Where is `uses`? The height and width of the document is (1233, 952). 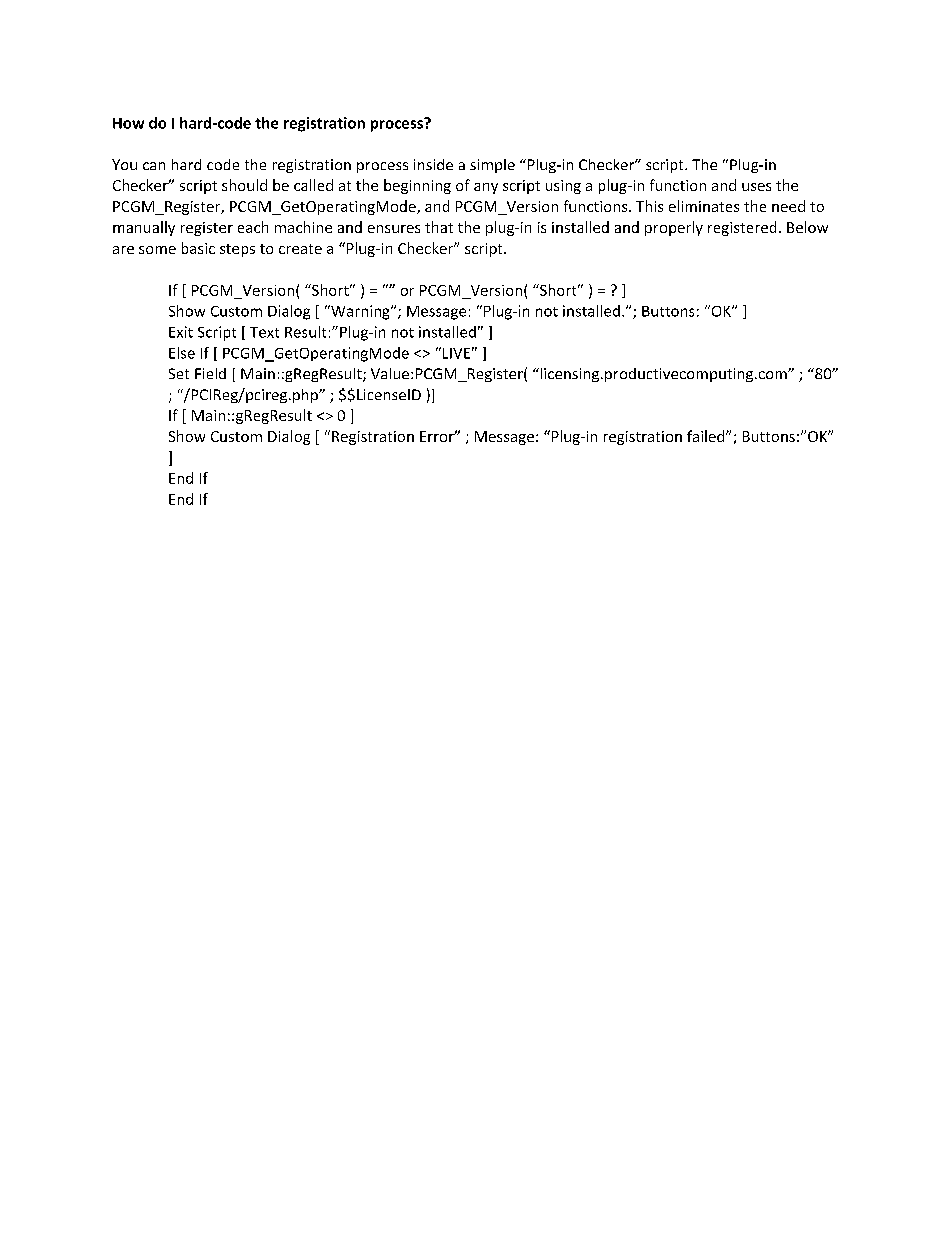
uses is located at coordinates (756, 187).
